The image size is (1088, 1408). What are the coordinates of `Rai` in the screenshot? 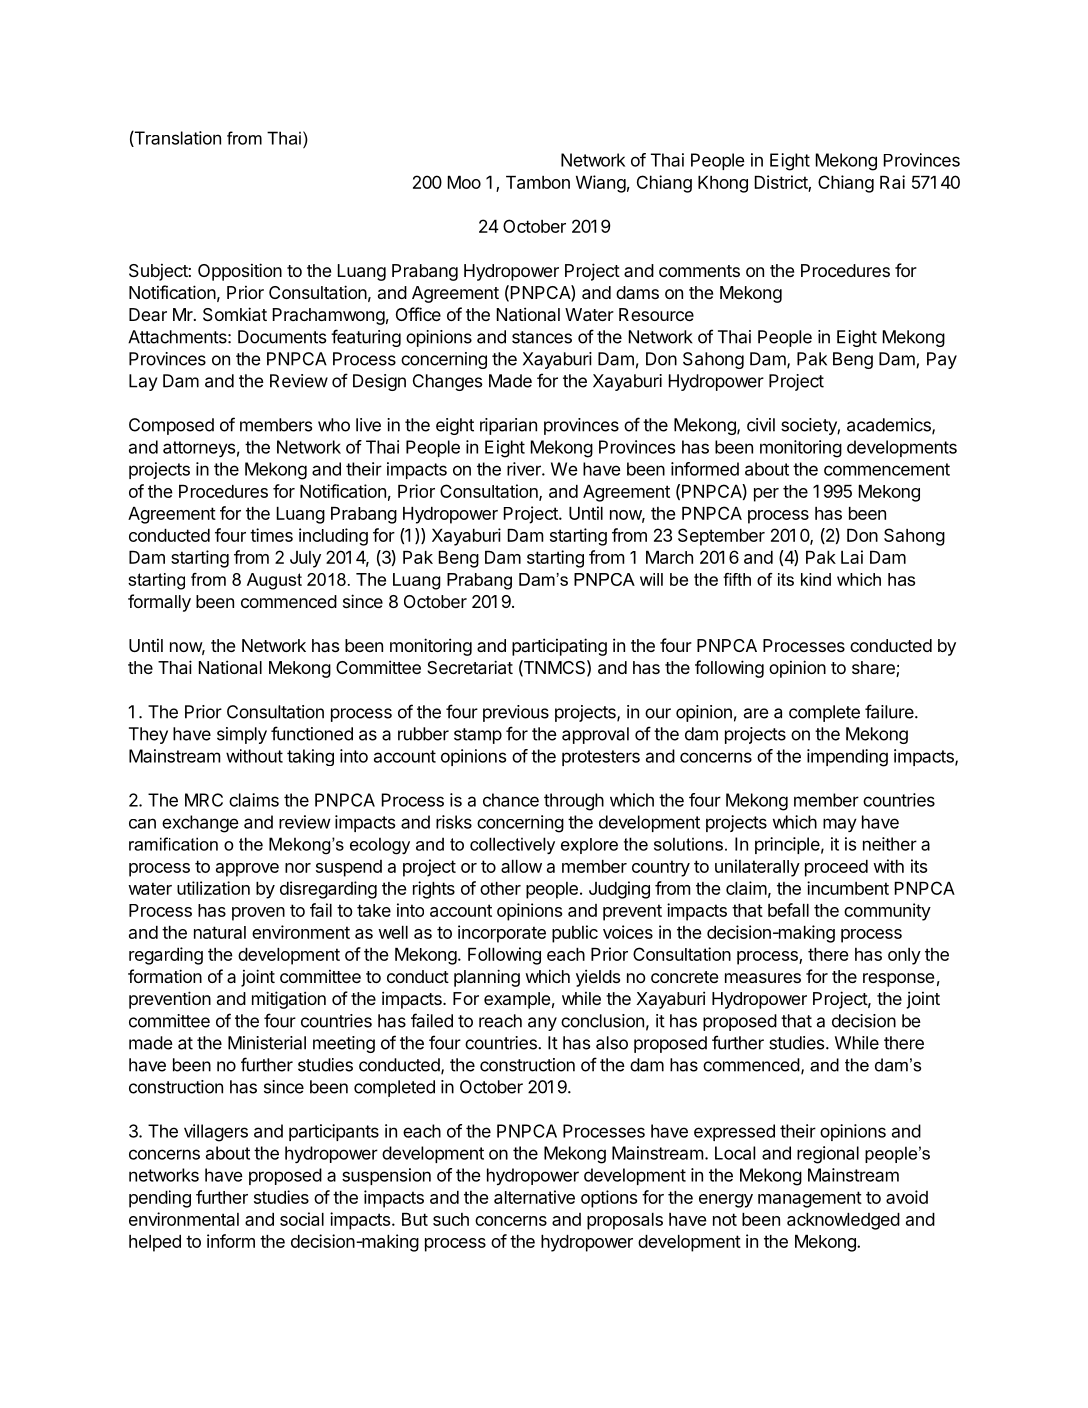 It's located at (892, 182).
